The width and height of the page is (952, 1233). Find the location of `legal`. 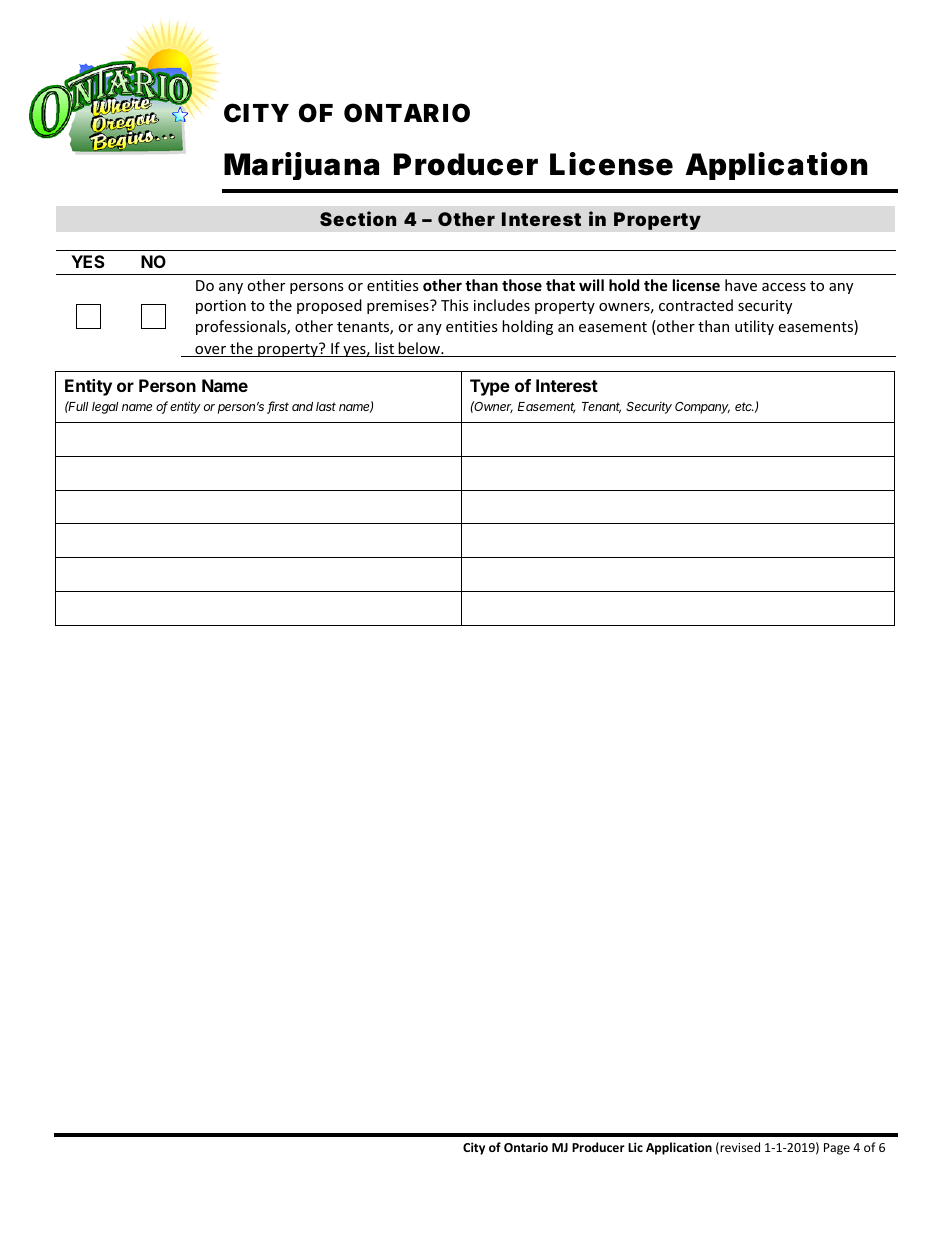

legal is located at coordinates (105, 408).
